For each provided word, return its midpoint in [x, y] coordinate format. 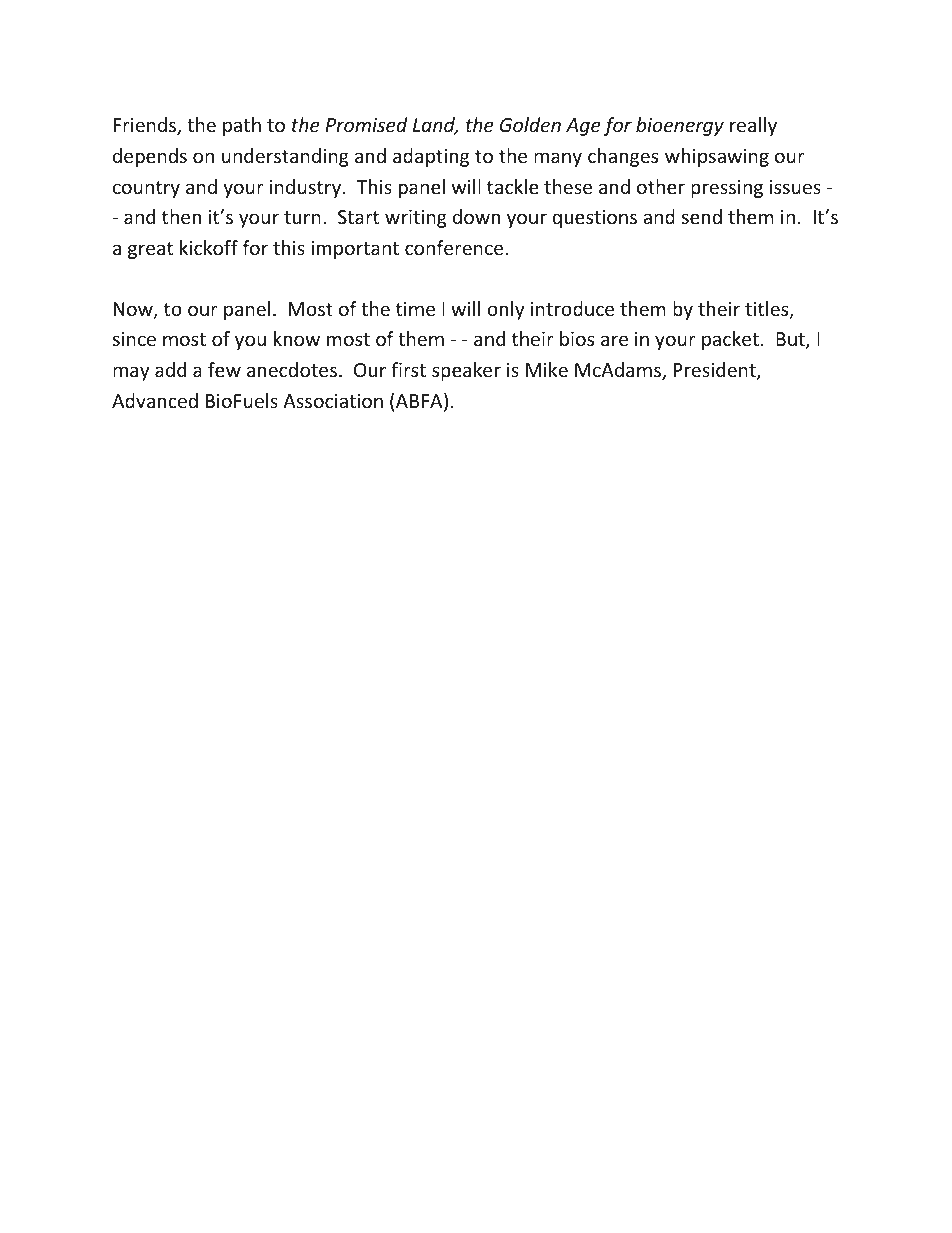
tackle [513, 186]
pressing [727, 189]
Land [435, 126]
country [146, 189]
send [702, 216]
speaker [466, 371]
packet [730, 340]
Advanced [155, 400]
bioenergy [680, 126]
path [242, 126]
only [505, 310]
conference [455, 247]
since [134, 339]
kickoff [209, 247]
